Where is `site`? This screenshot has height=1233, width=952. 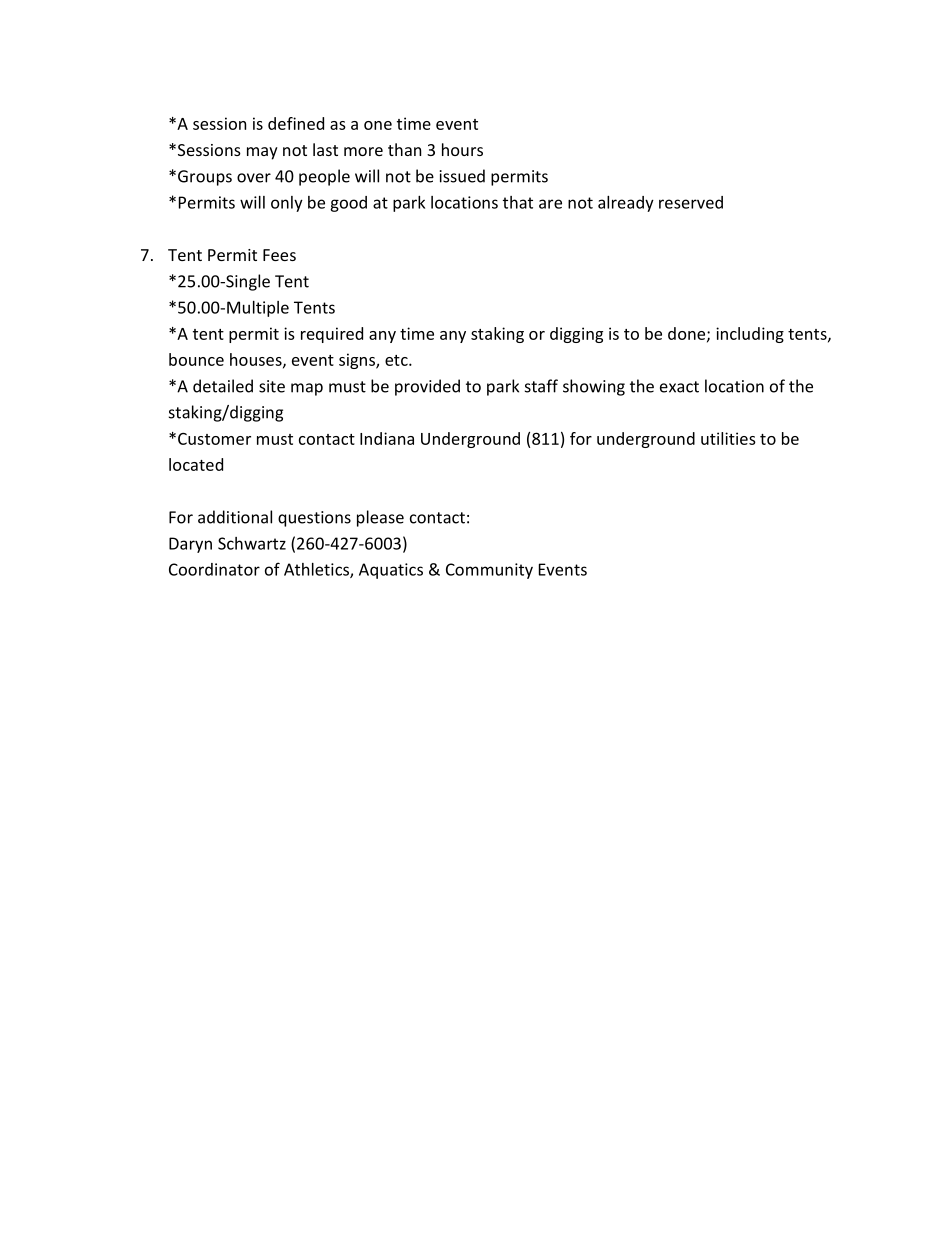
site is located at coordinates (272, 386).
